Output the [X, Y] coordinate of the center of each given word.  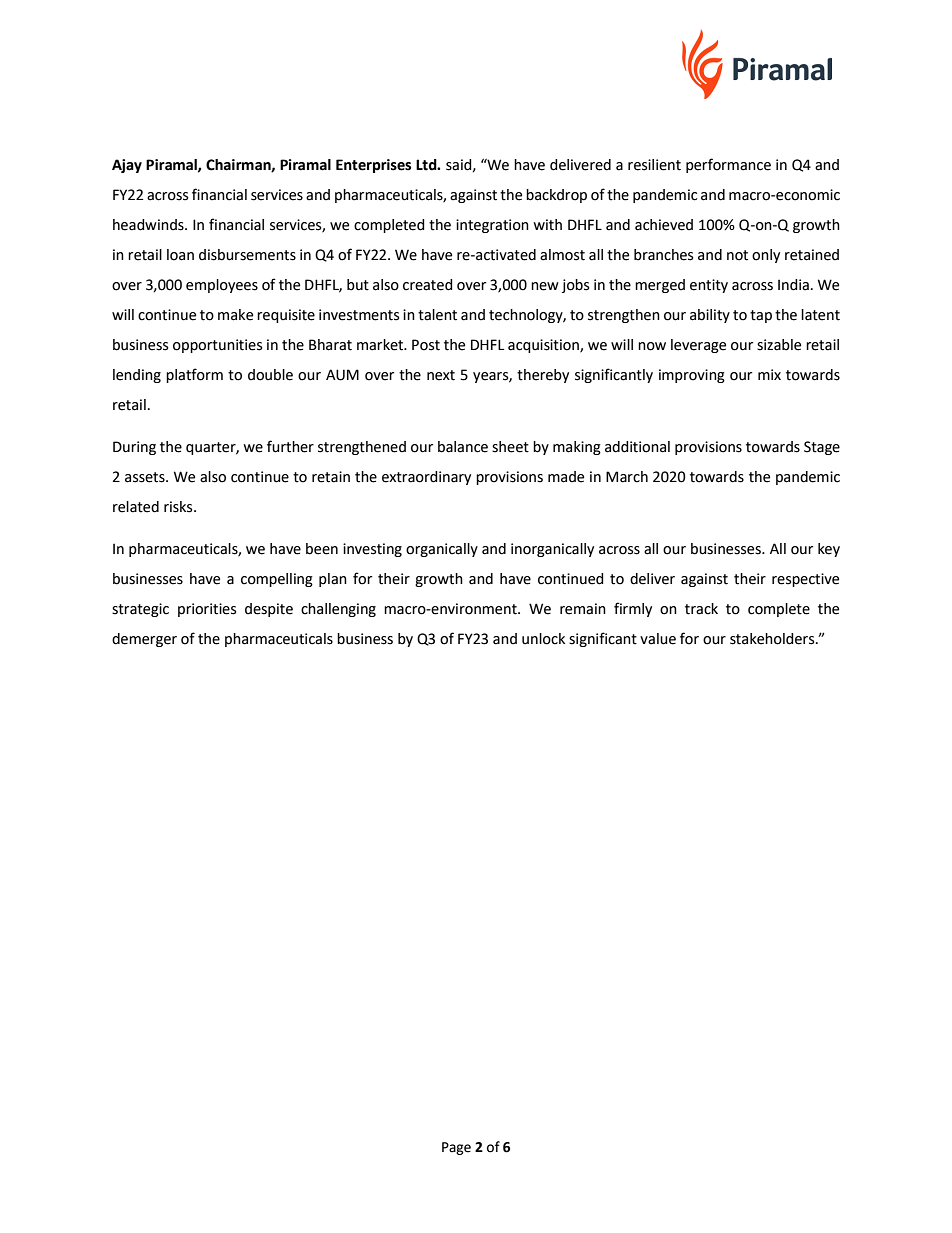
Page [456, 1148]
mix [769, 374]
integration [492, 226]
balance [463, 447]
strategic [140, 610]
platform [194, 375]
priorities [207, 610]
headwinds [149, 225]
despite [269, 610]
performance [728, 165]
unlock [543, 639]
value [658, 639]
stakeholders [773, 639]
